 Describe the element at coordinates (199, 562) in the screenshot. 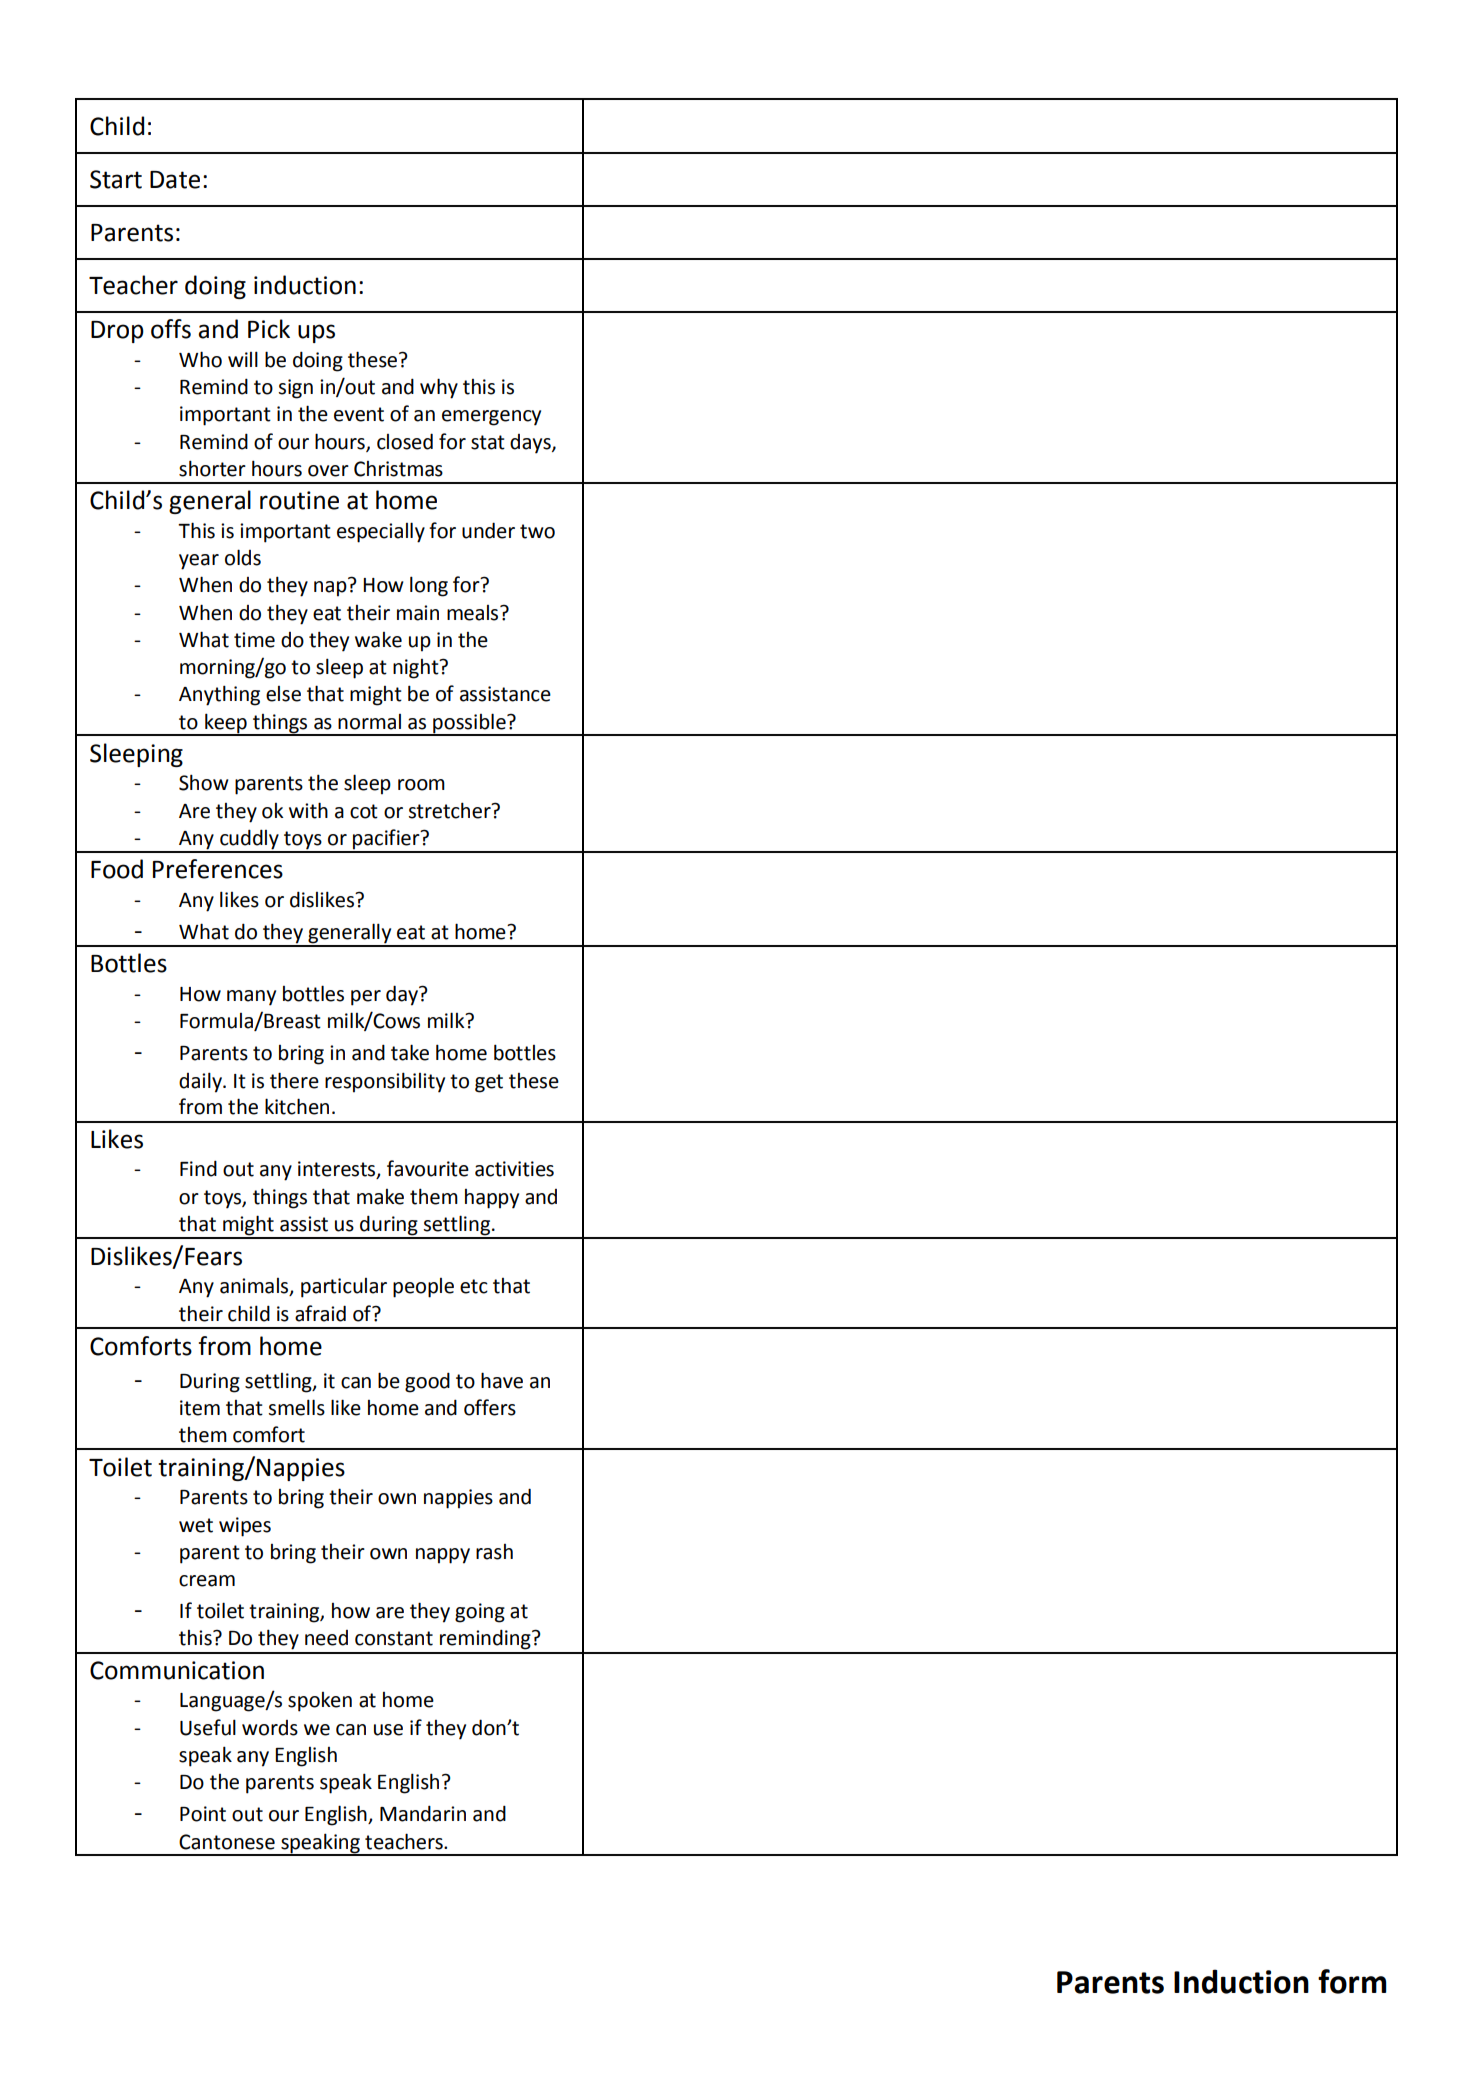

I see `year` at that location.
